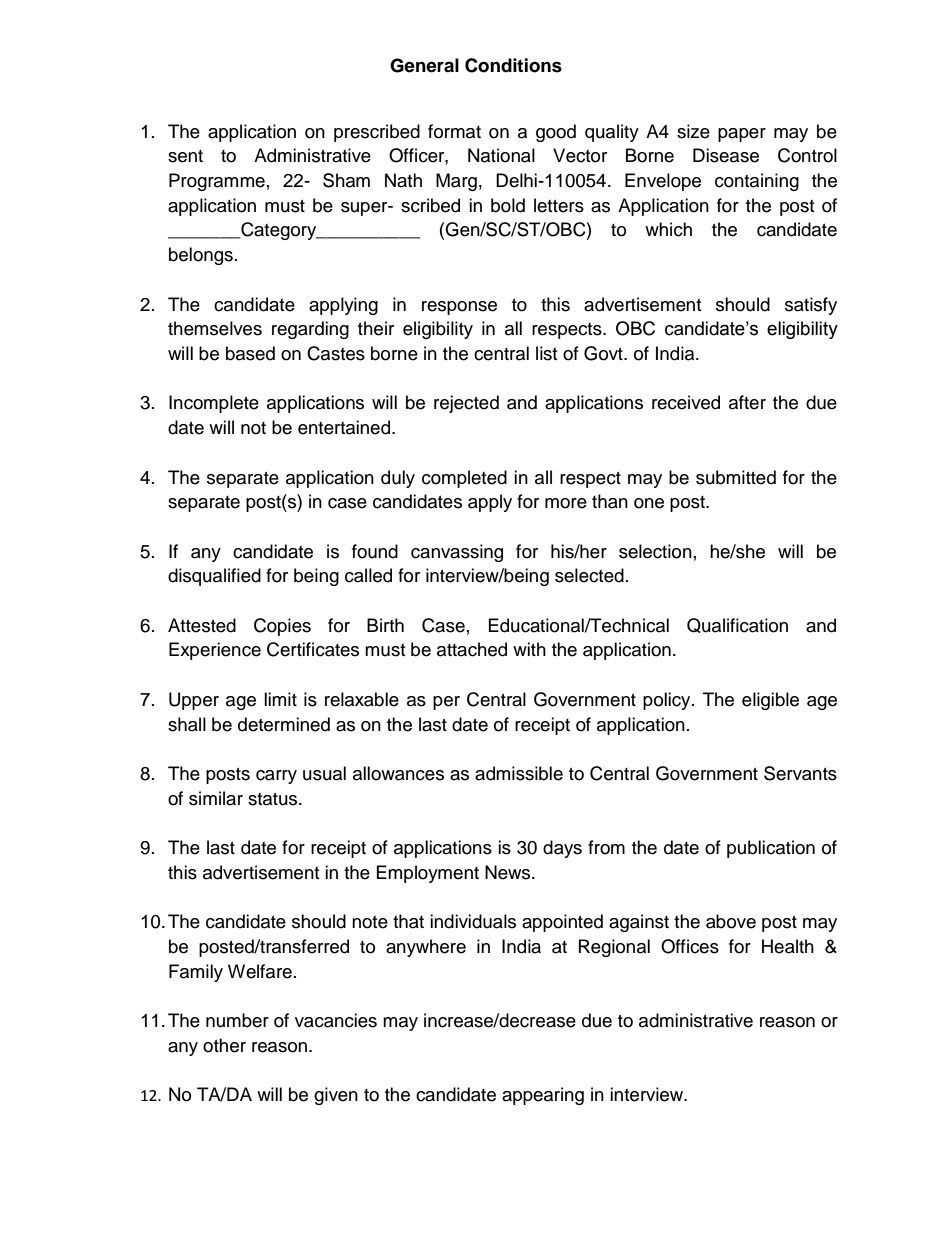 Image resolution: width=952 pixels, height=1233 pixels. What do you see at coordinates (185, 156) in the document?
I see `sent` at bounding box center [185, 156].
